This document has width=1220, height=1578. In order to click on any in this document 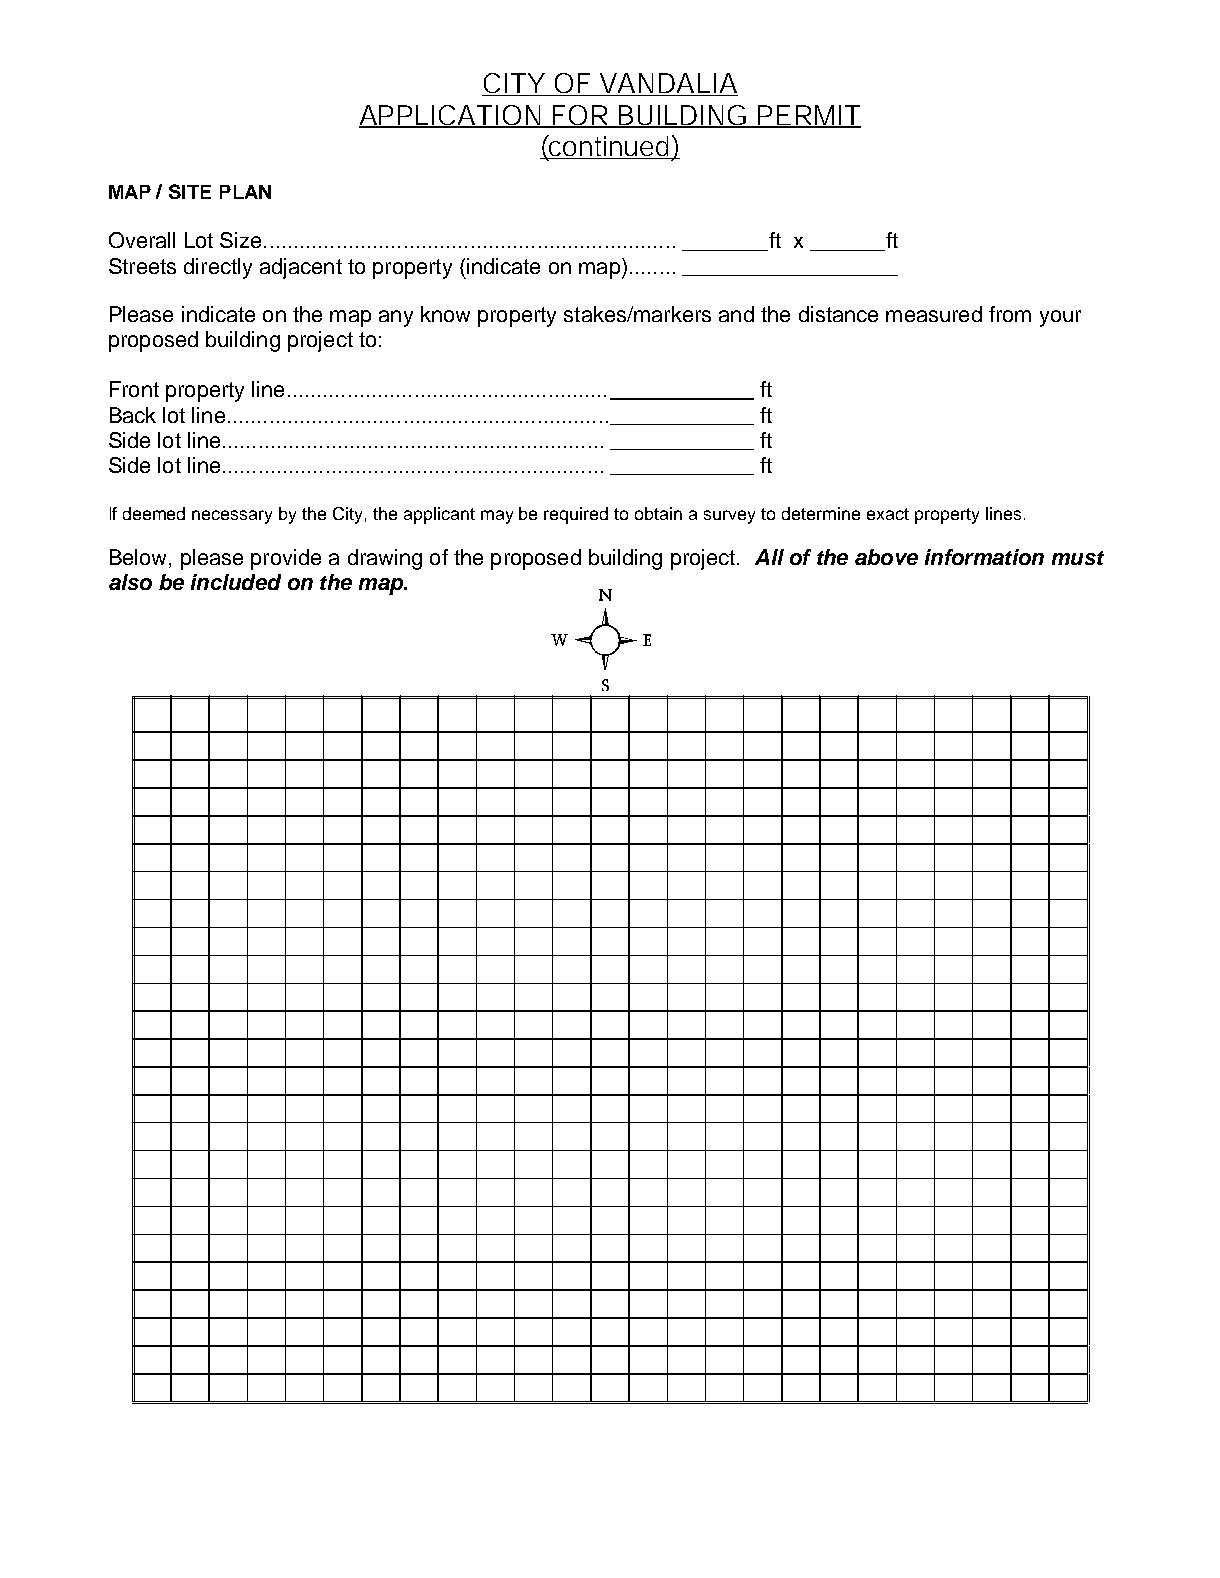, I will do `click(396, 318)`.
